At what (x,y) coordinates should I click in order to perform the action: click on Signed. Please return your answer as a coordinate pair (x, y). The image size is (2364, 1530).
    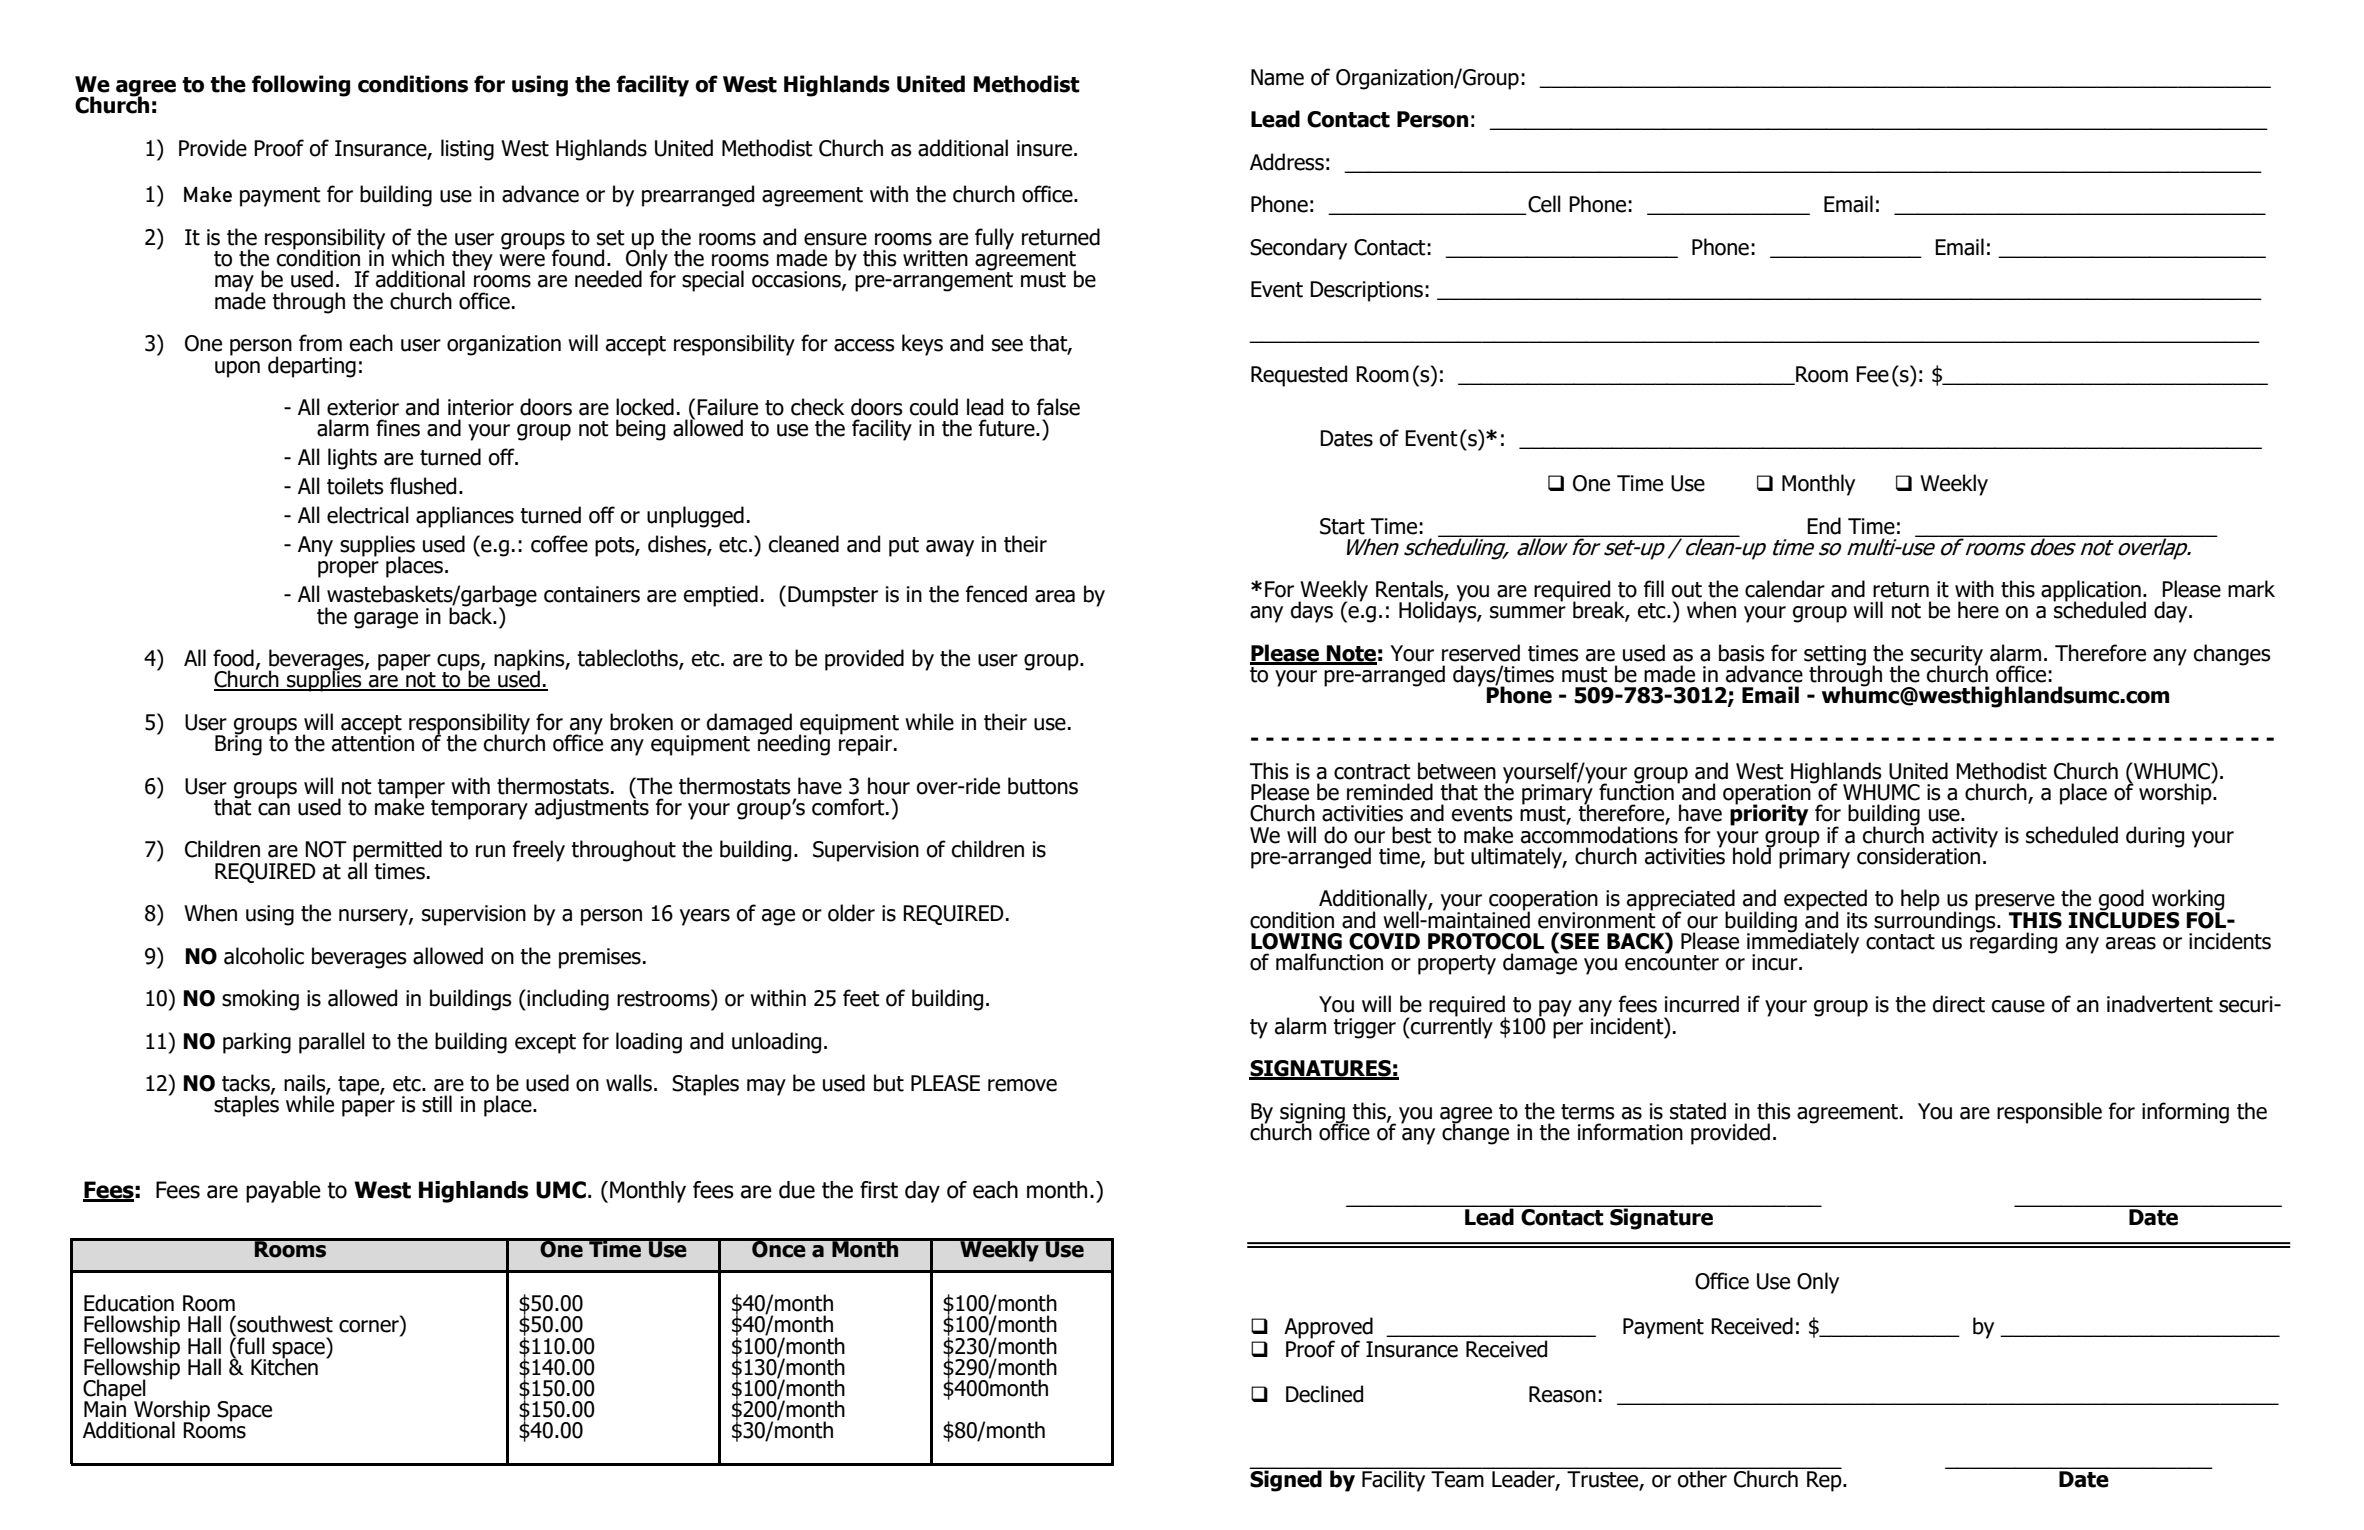
    Looking at the image, I should click on (1286, 1480).
